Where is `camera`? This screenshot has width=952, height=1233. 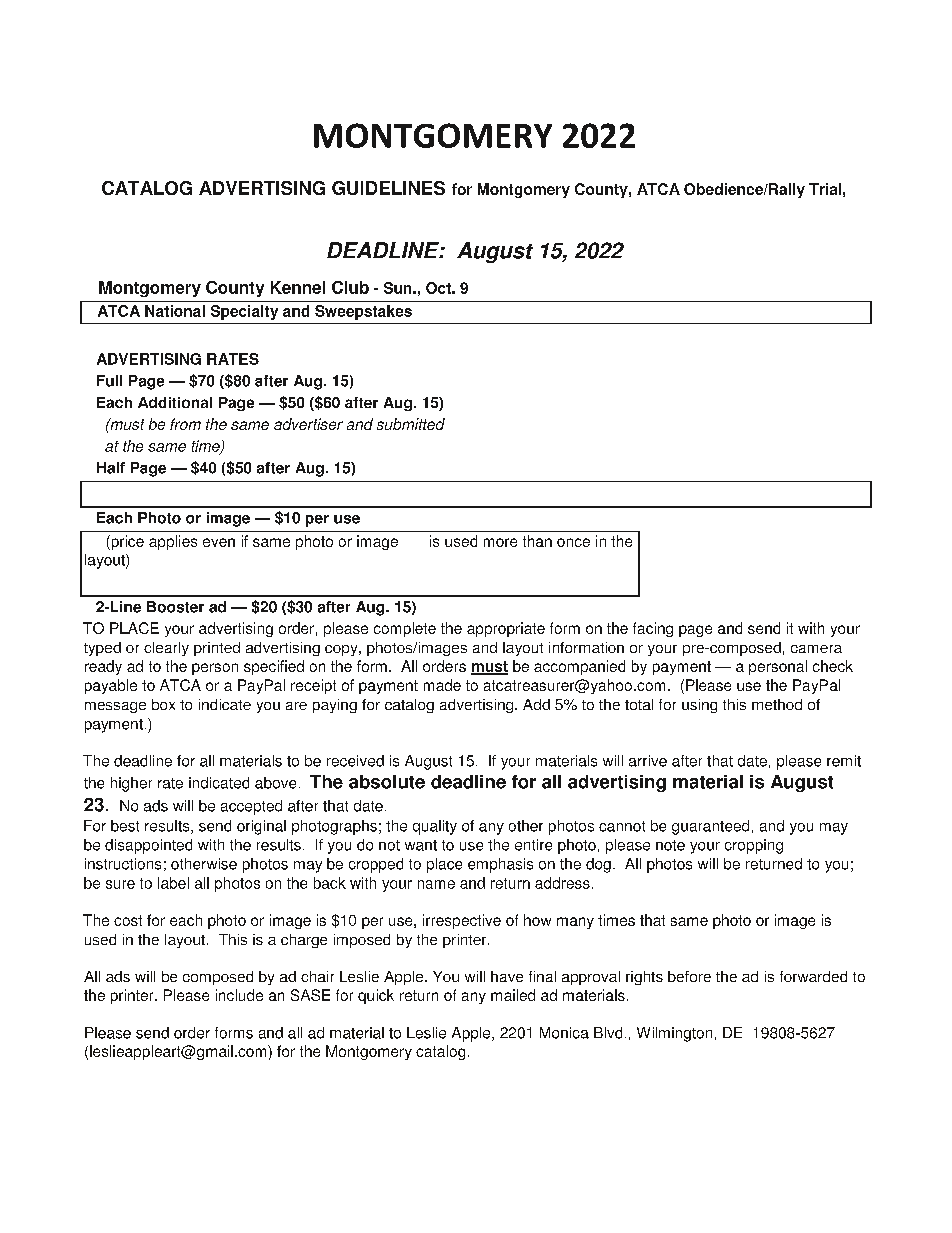
camera is located at coordinates (816, 649).
